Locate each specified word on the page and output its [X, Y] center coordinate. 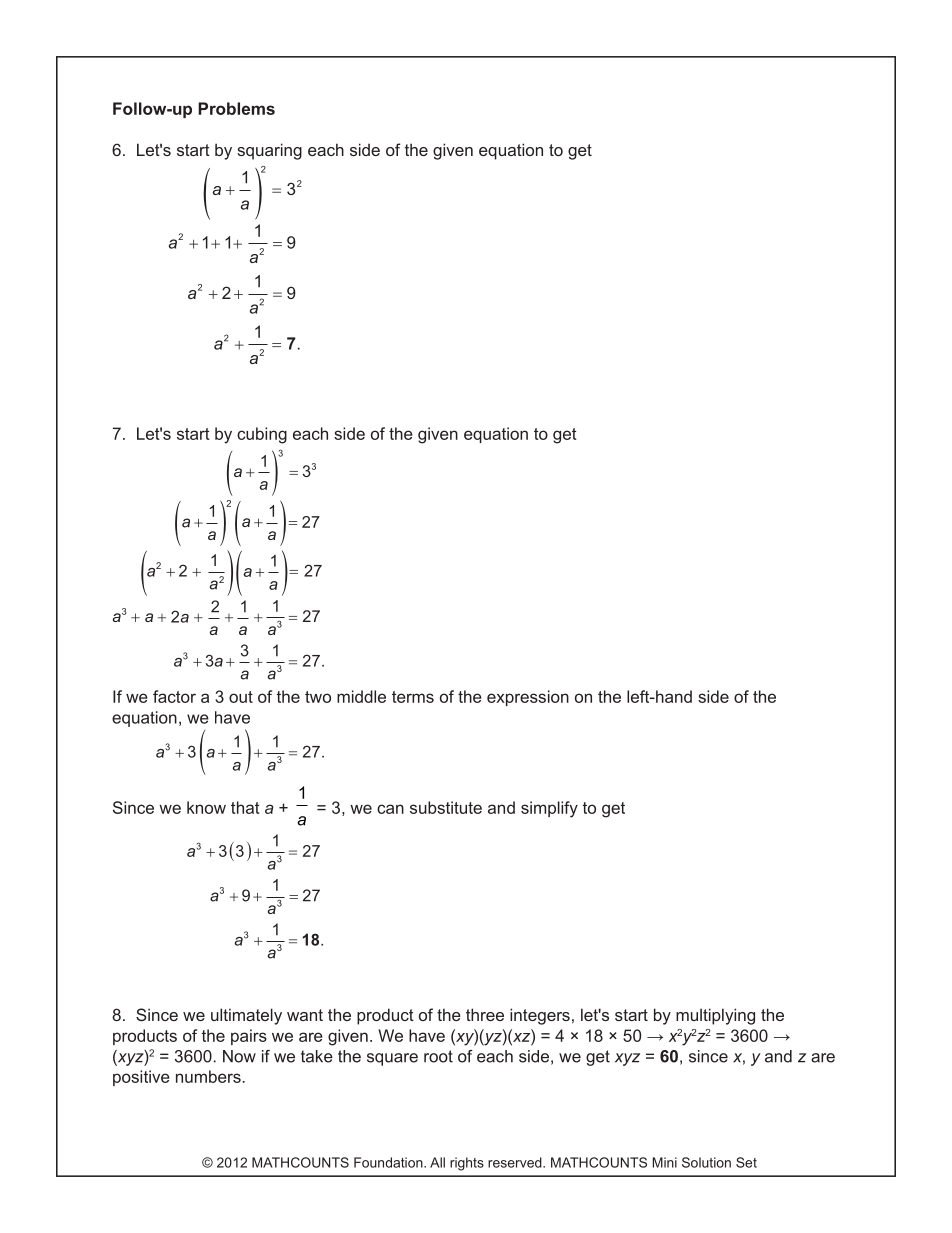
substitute [446, 807]
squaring [269, 151]
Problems [236, 108]
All [437, 1162]
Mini [665, 1162]
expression [528, 698]
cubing [262, 435]
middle [361, 696]
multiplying [715, 1016]
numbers [208, 1076]
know [206, 807]
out [241, 697]
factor [174, 696]
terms [413, 697]
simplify [549, 809]
